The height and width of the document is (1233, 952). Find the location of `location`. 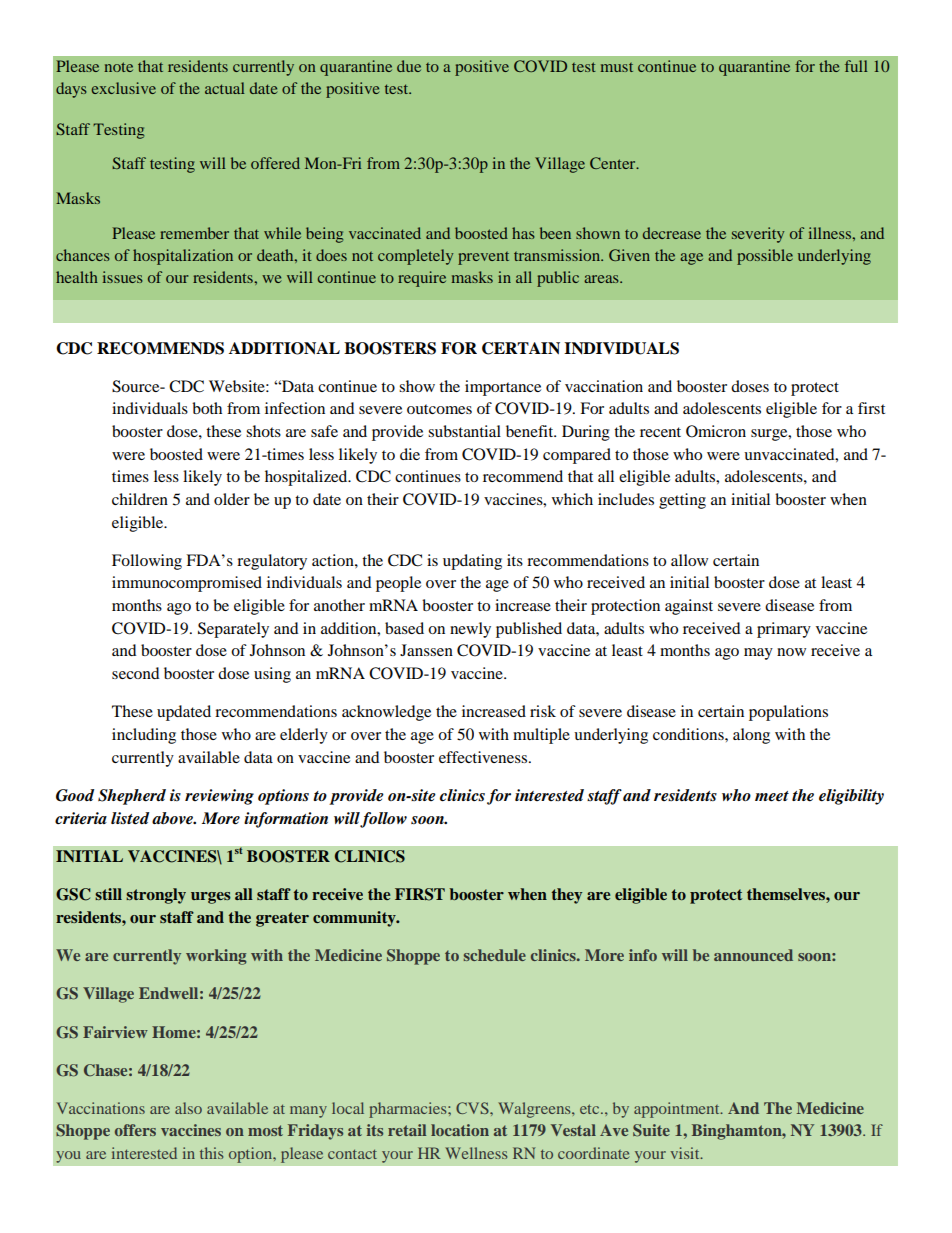

location is located at coordinates (460, 1130).
